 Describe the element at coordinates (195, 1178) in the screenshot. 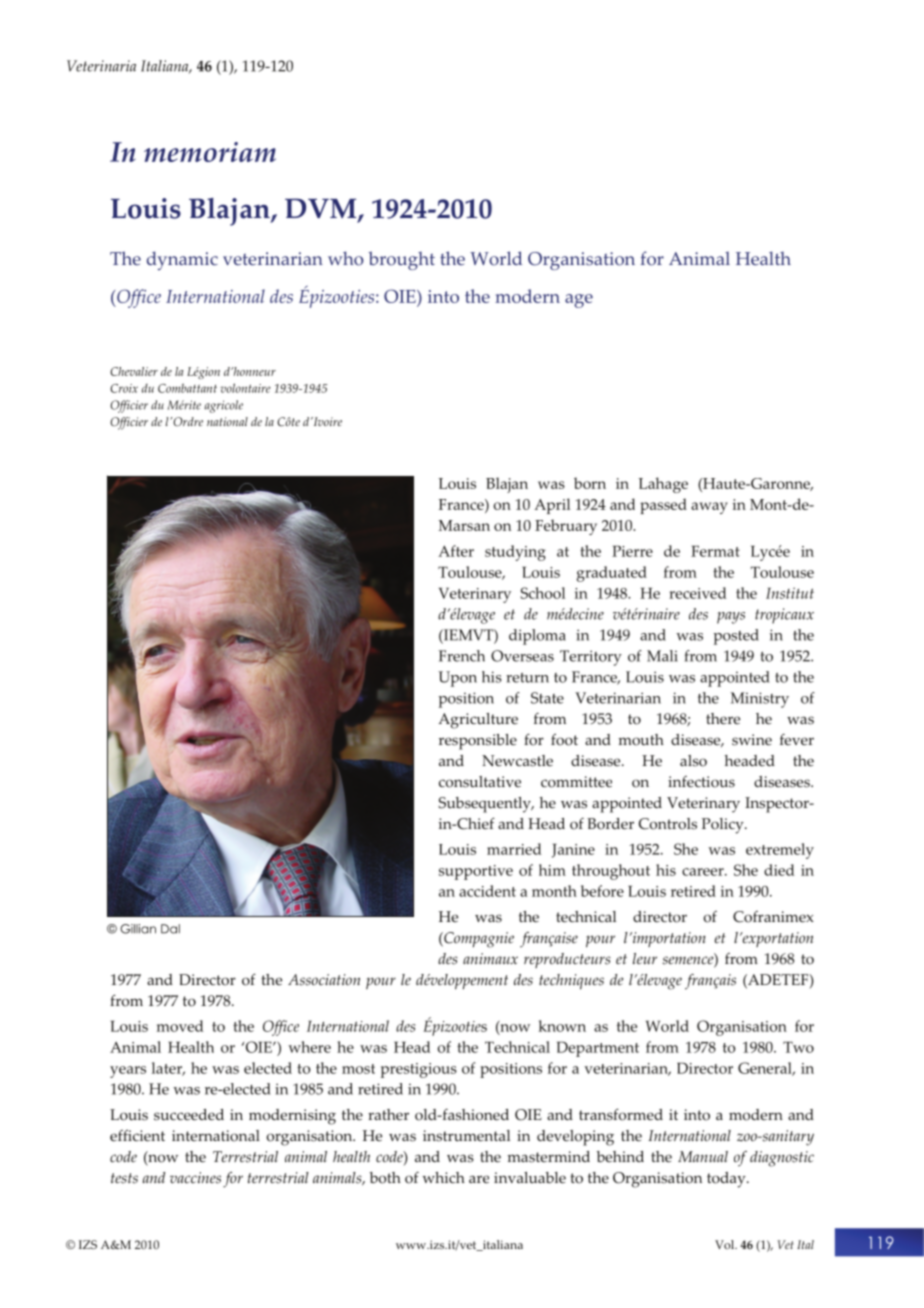

I see `vaccines` at that location.
